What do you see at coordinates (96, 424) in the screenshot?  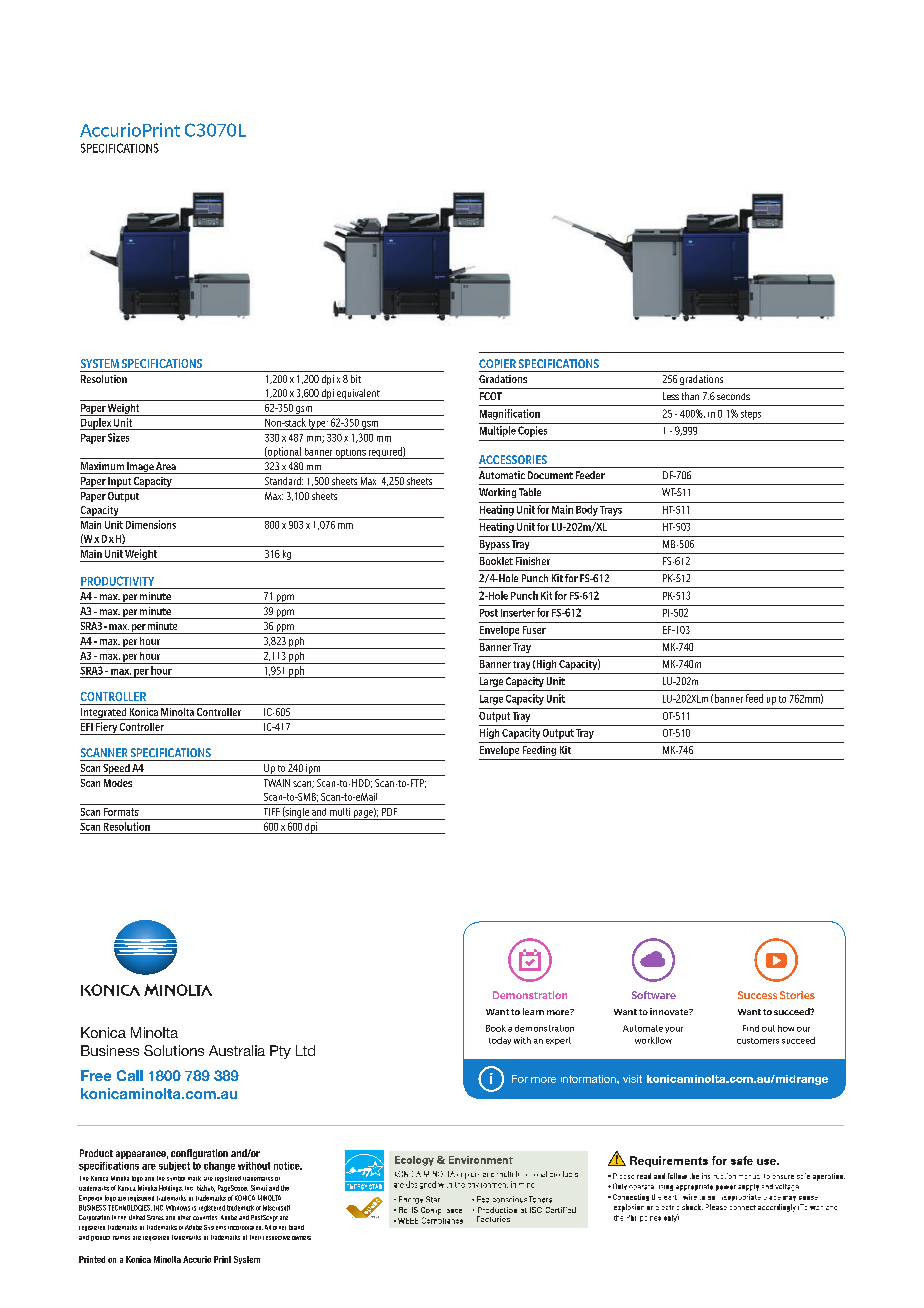 I see `Duplex` at bounding box center [96, 424].
